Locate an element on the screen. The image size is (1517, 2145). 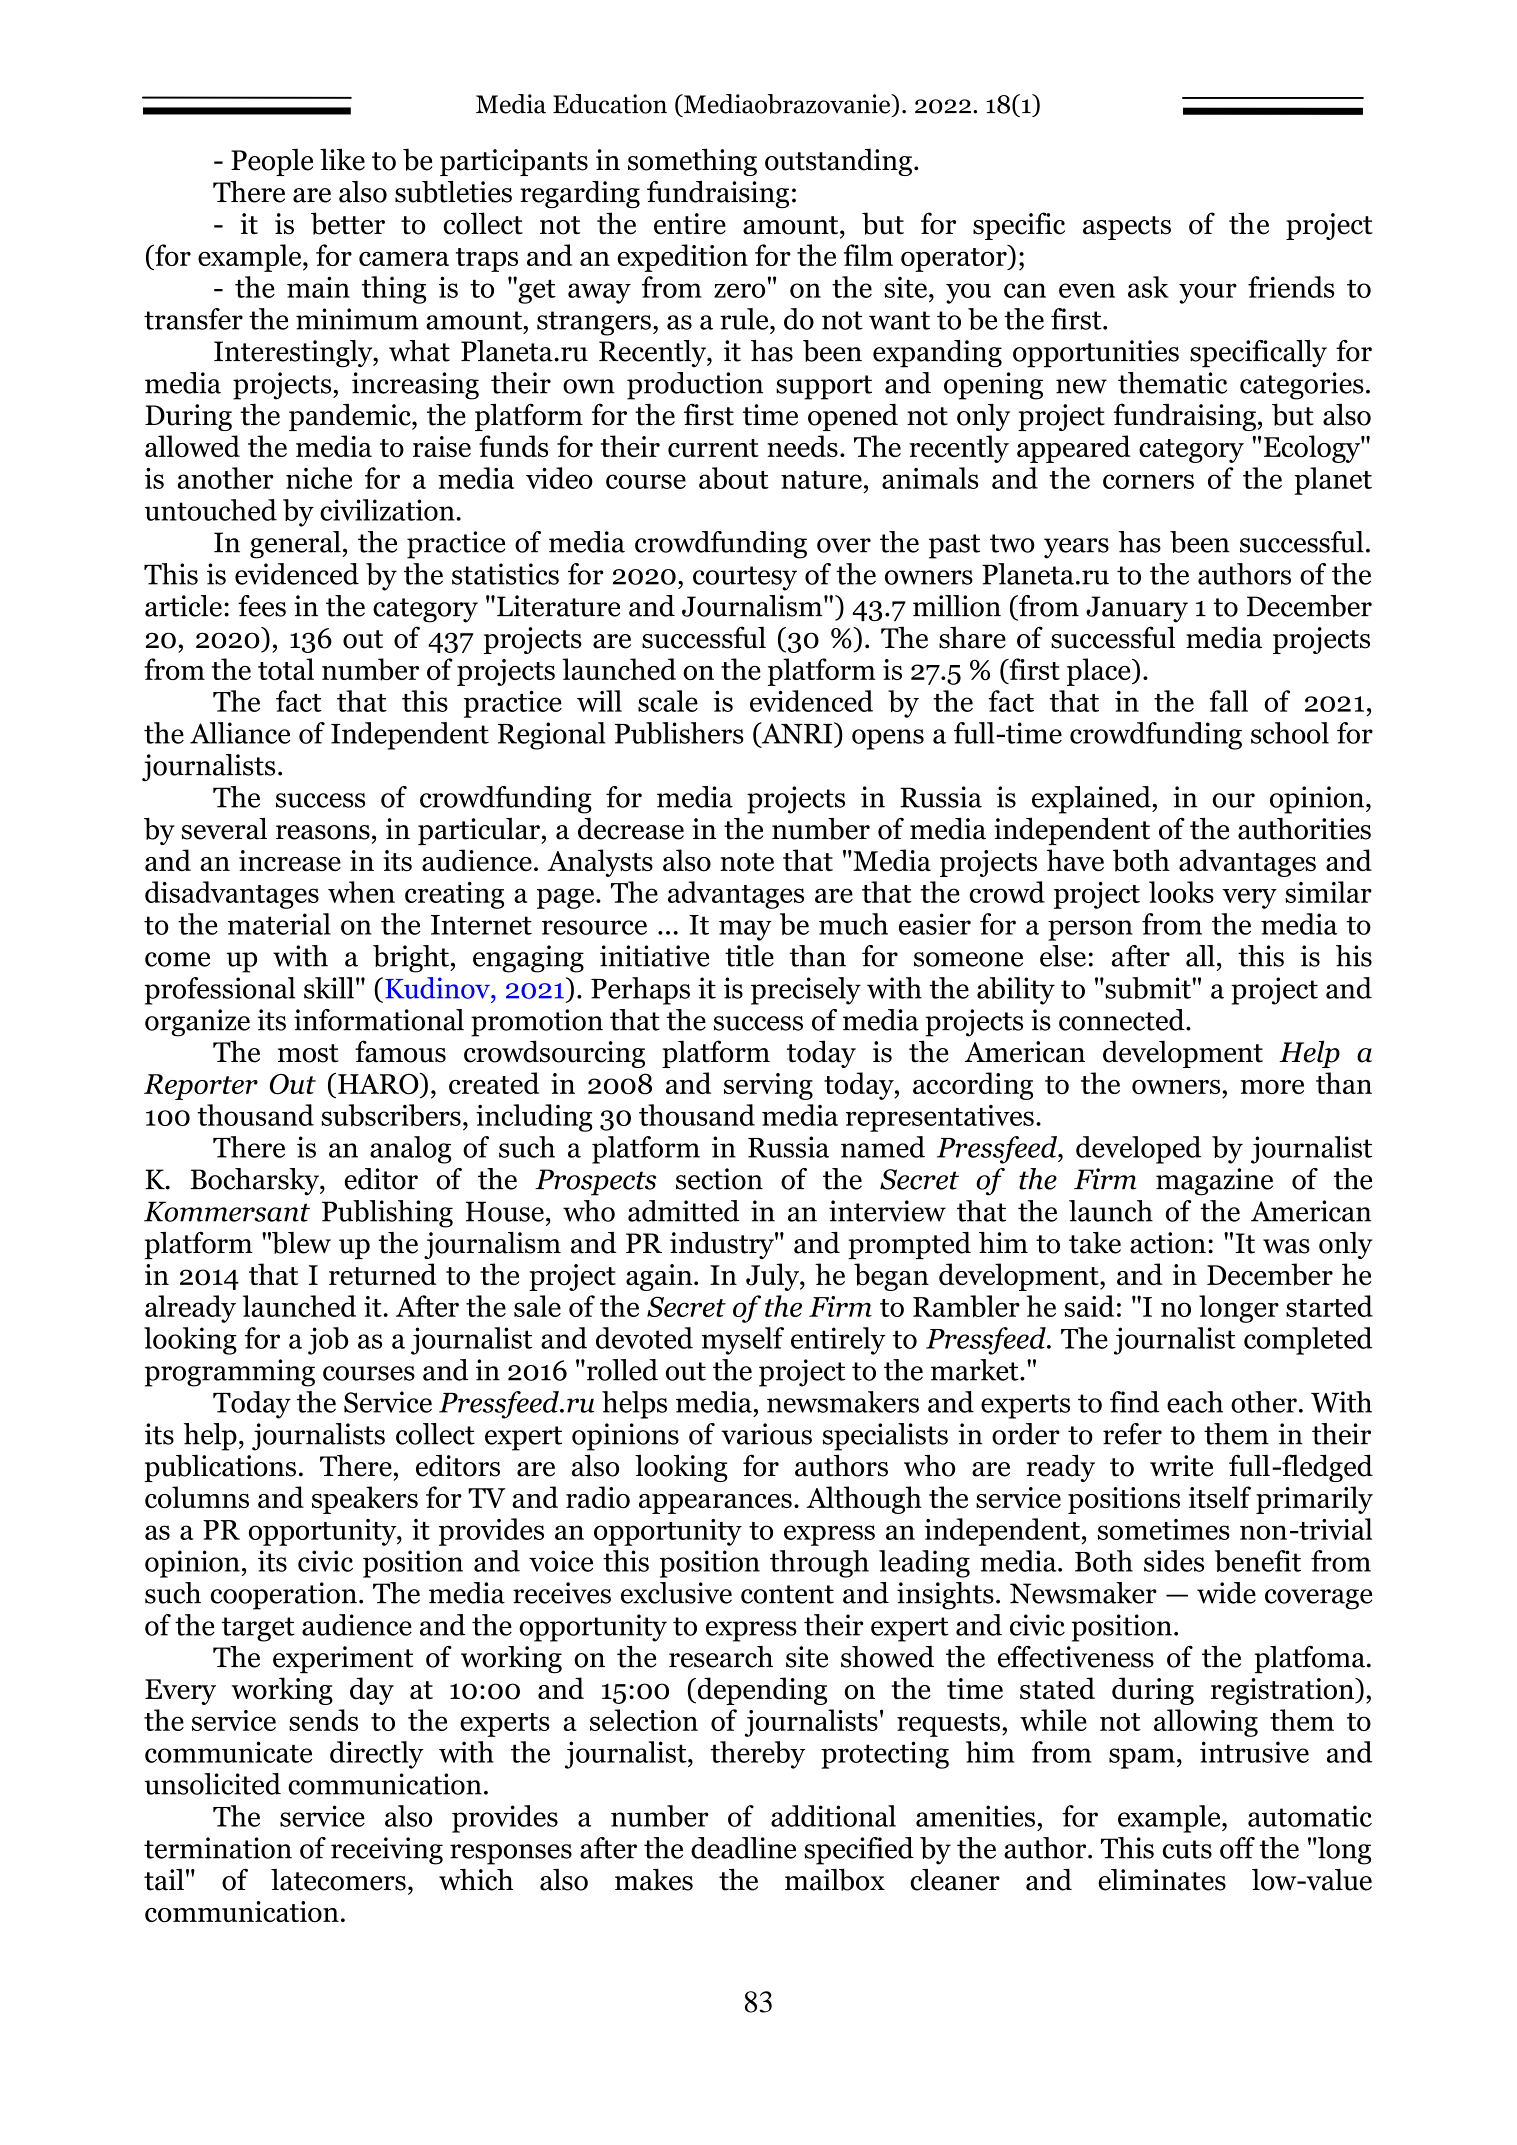
People is located at coordinates (272, 162).
